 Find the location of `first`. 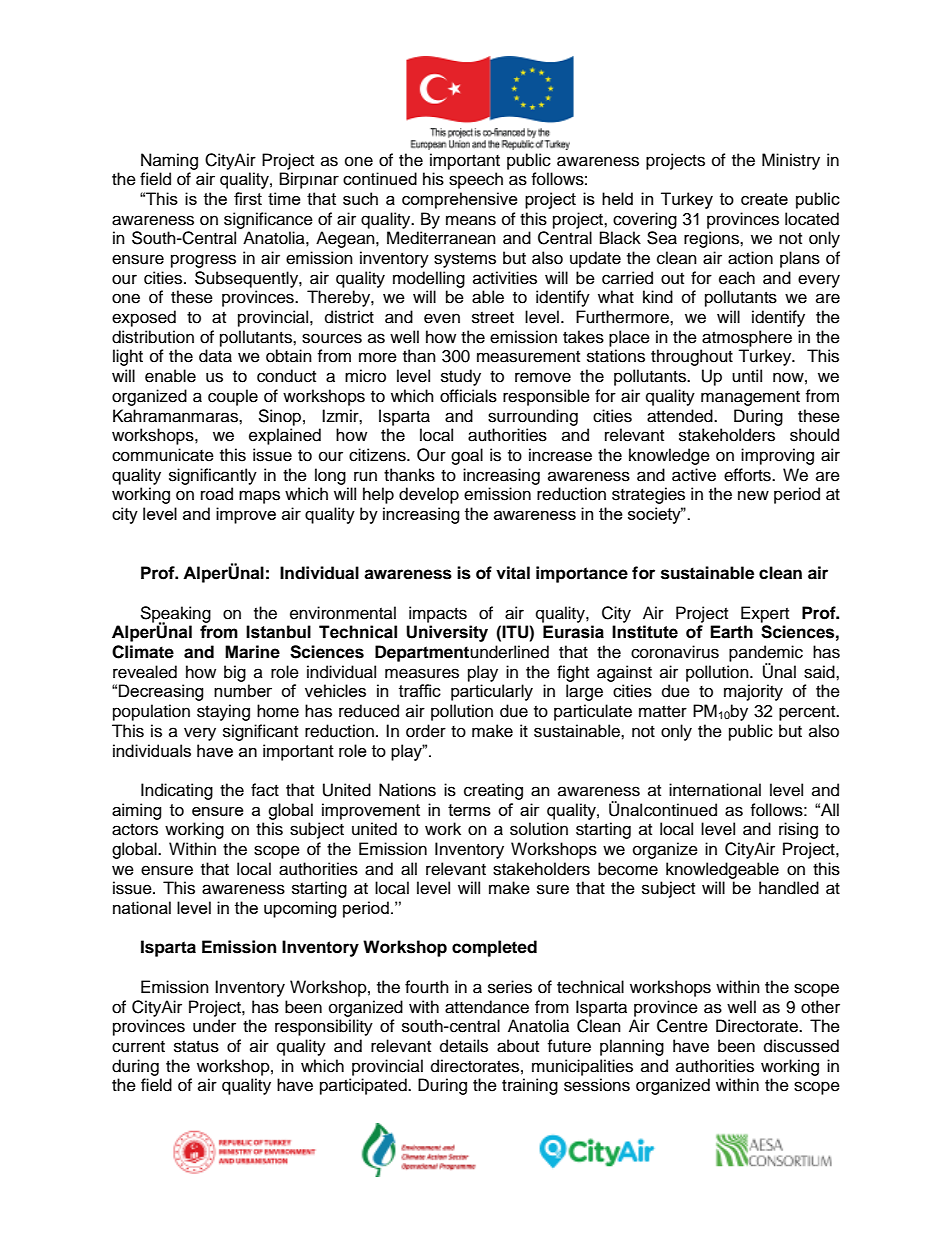

first is located at coordinates (248, 198).
